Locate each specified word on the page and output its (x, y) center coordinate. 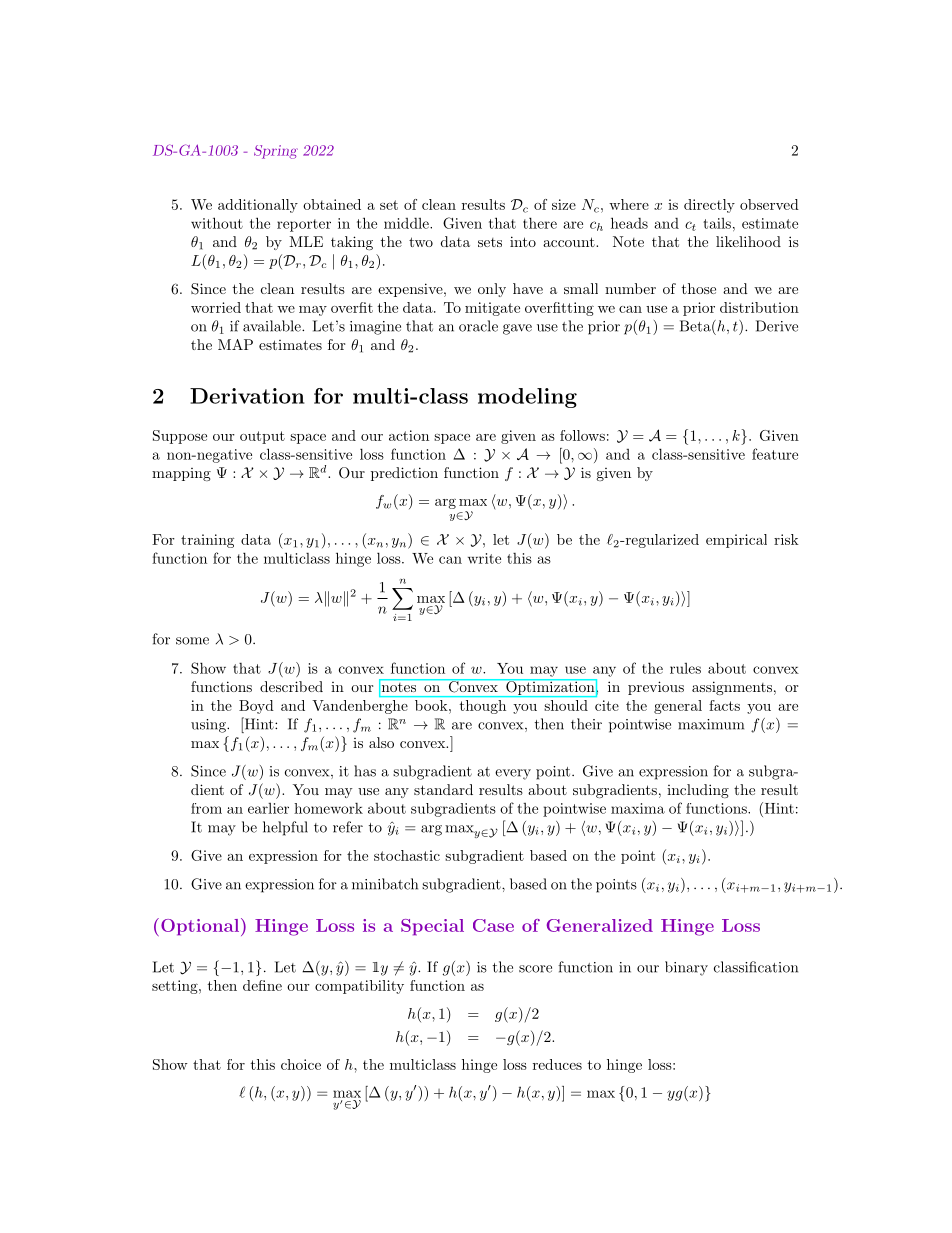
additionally (258, 206)
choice (301, 1064)
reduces (557, 1064)
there (540, 223)
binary (686, 968)
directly (709, 206)
